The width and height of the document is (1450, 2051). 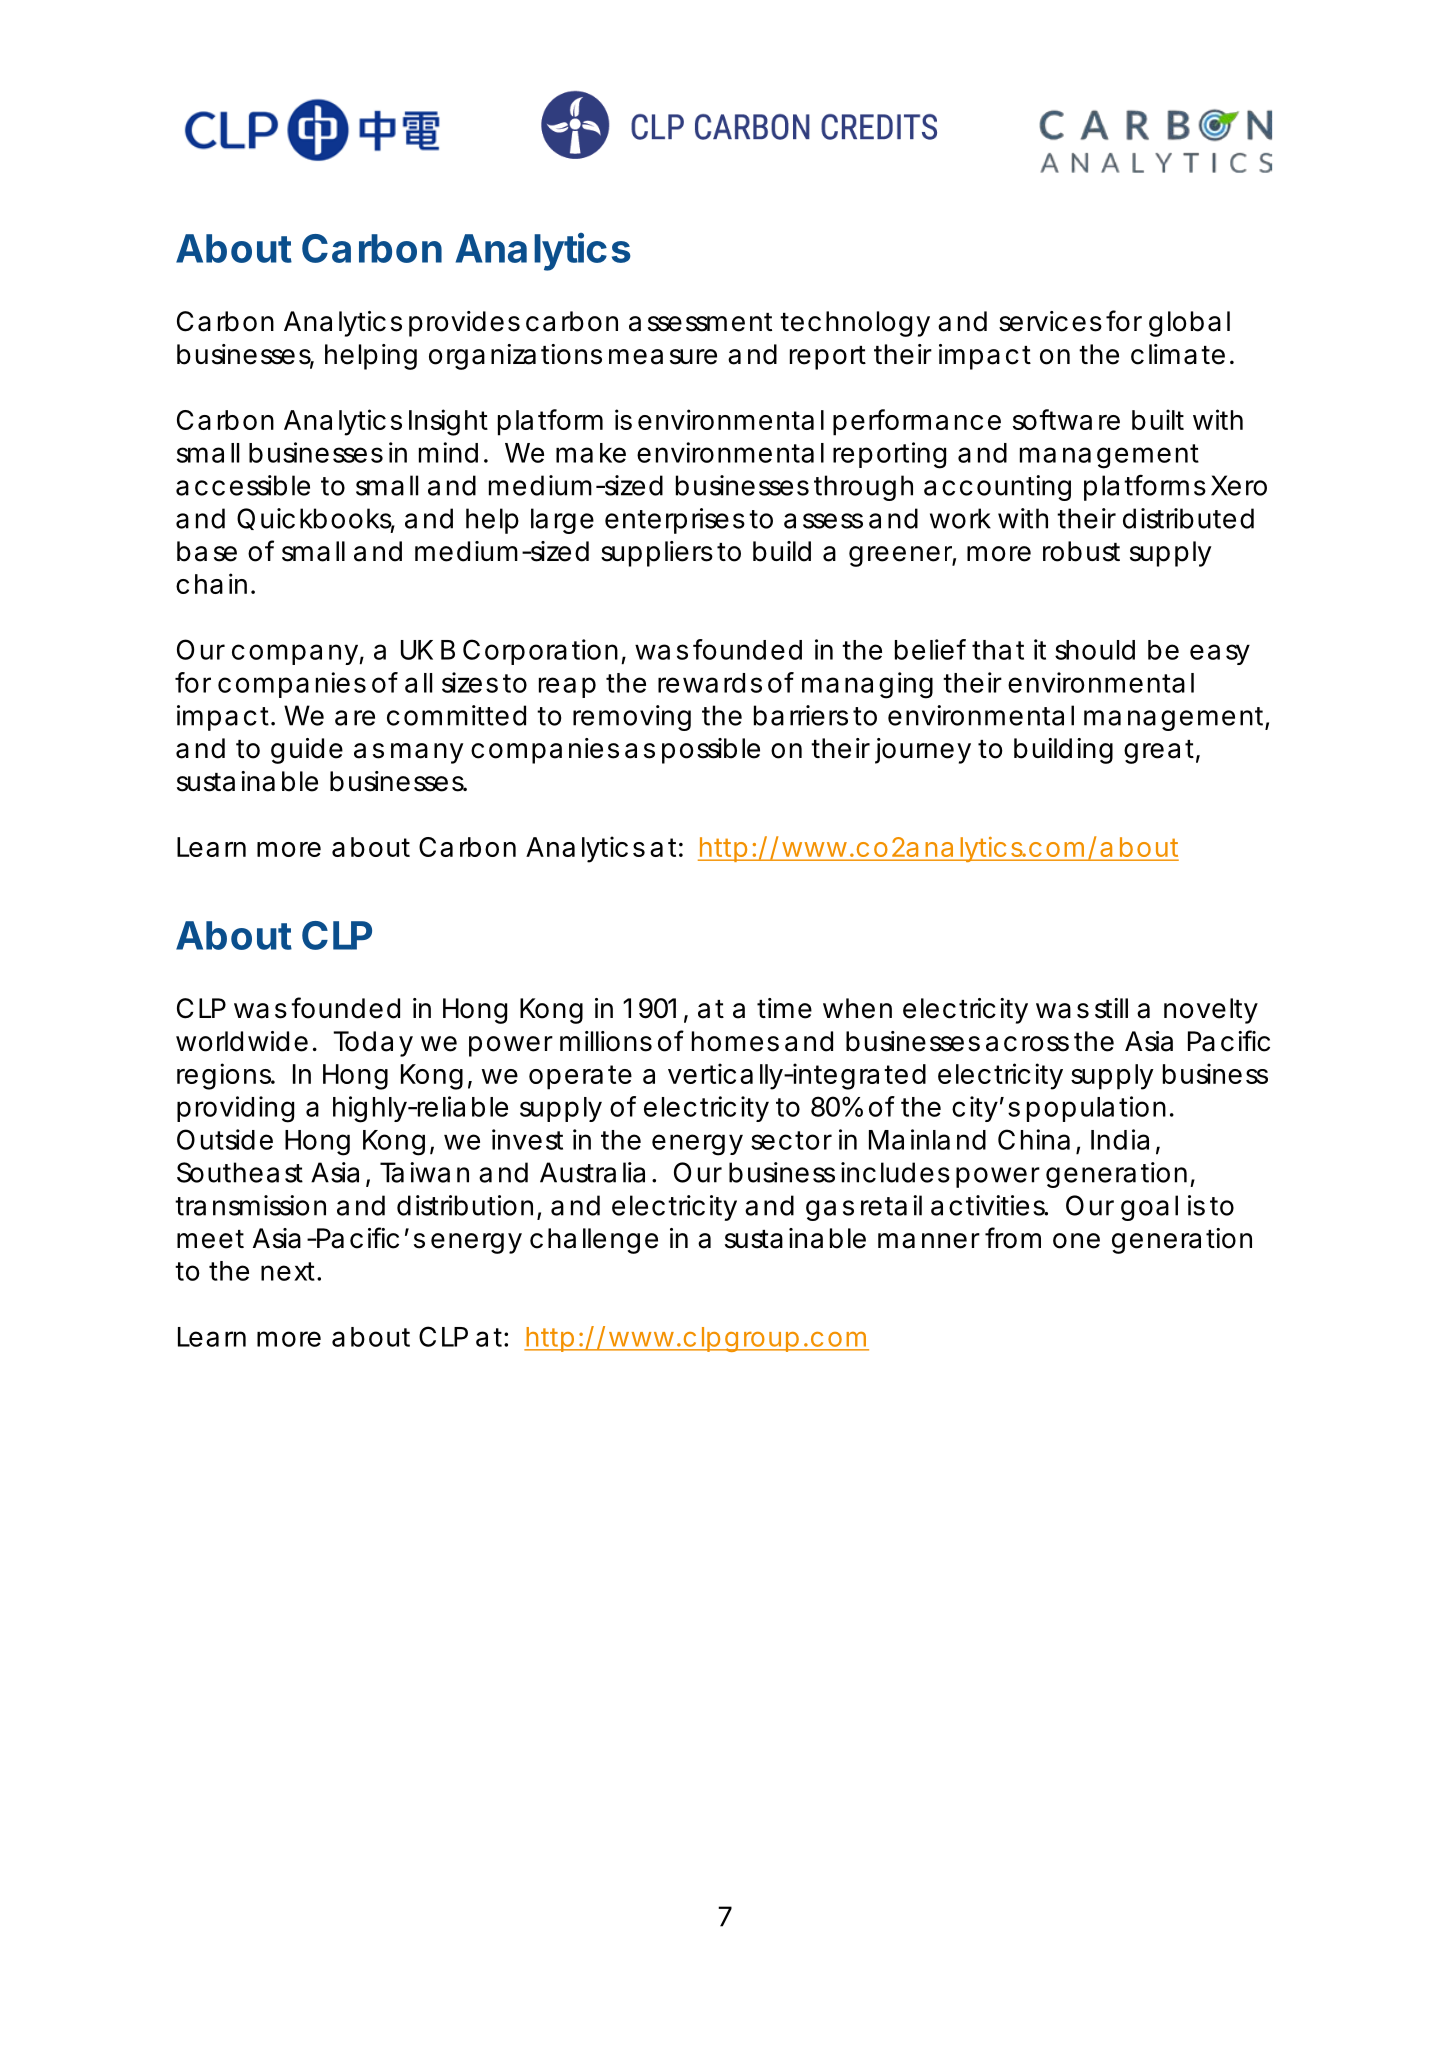 What do you see at coordinates (1050, 321) in the document?
I see `services` at bounding box center [1050, 321].
